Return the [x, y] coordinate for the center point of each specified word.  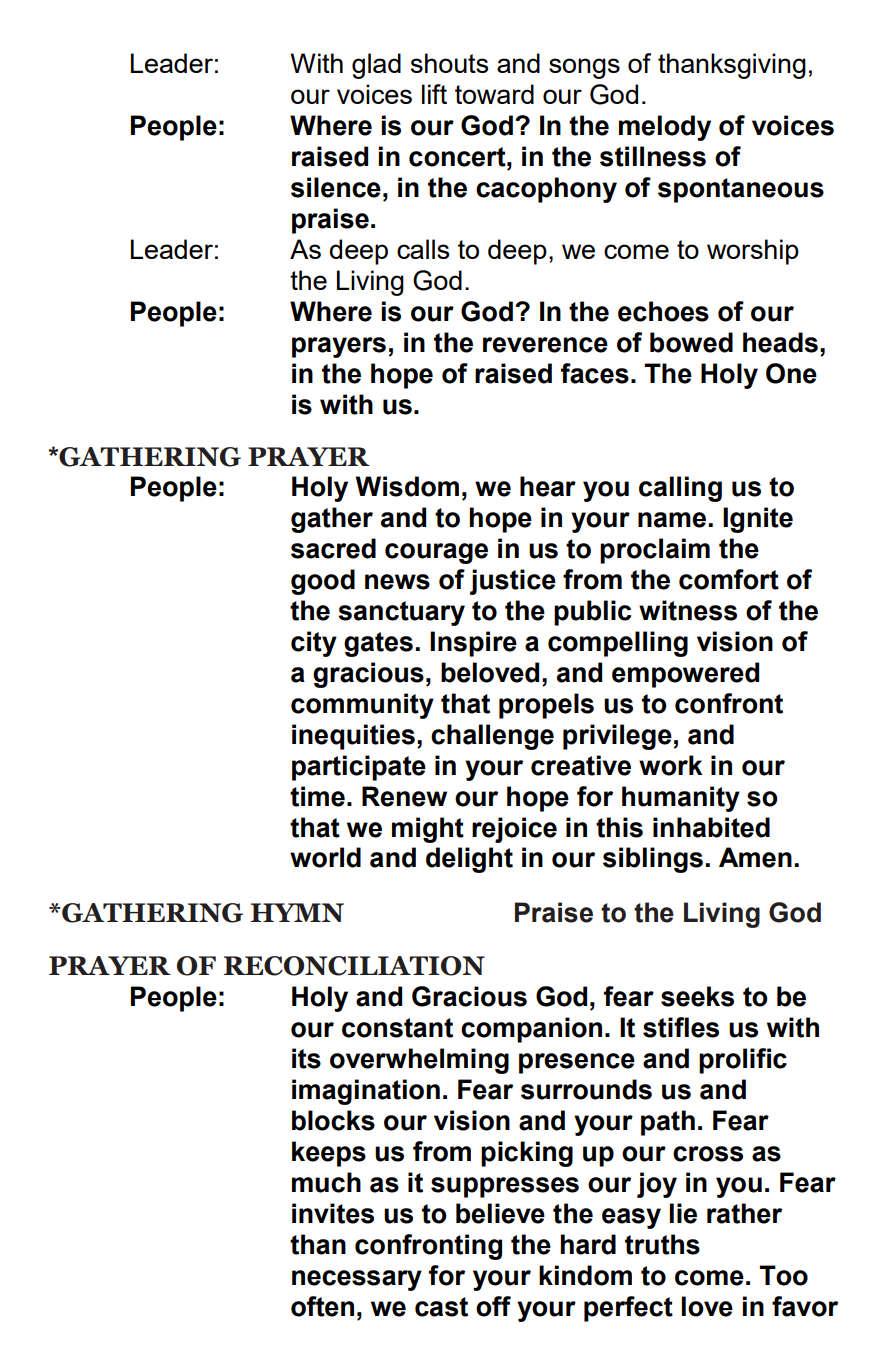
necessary [357, 1280]
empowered [685, 675]
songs [584, 68]
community [362, 706]
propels [546, 706]
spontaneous [741, 190]
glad [376, 66]
